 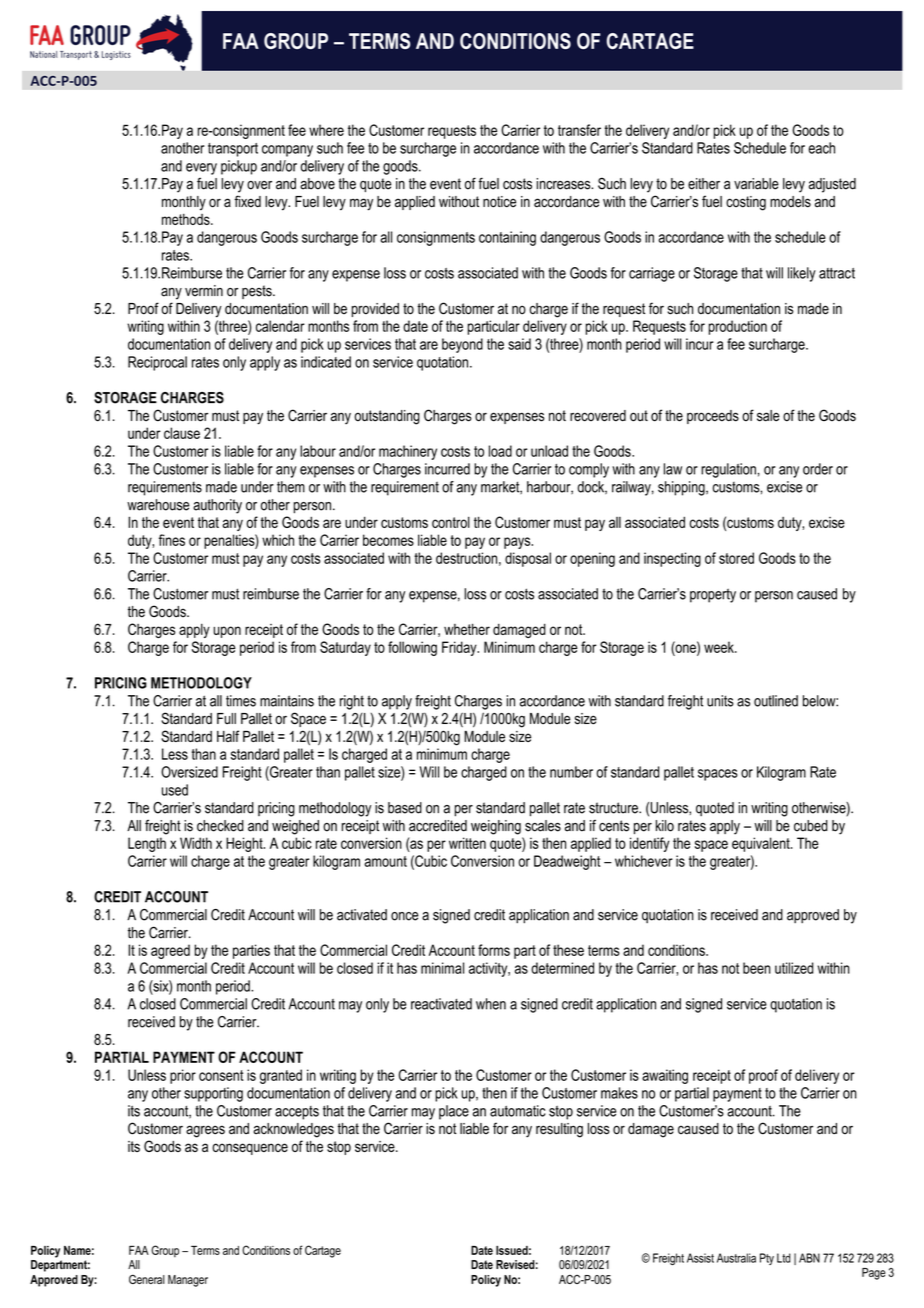 What do you see at coordinates (233, 150) in the page?
I see `transport` at bounding box center [233, 150].
